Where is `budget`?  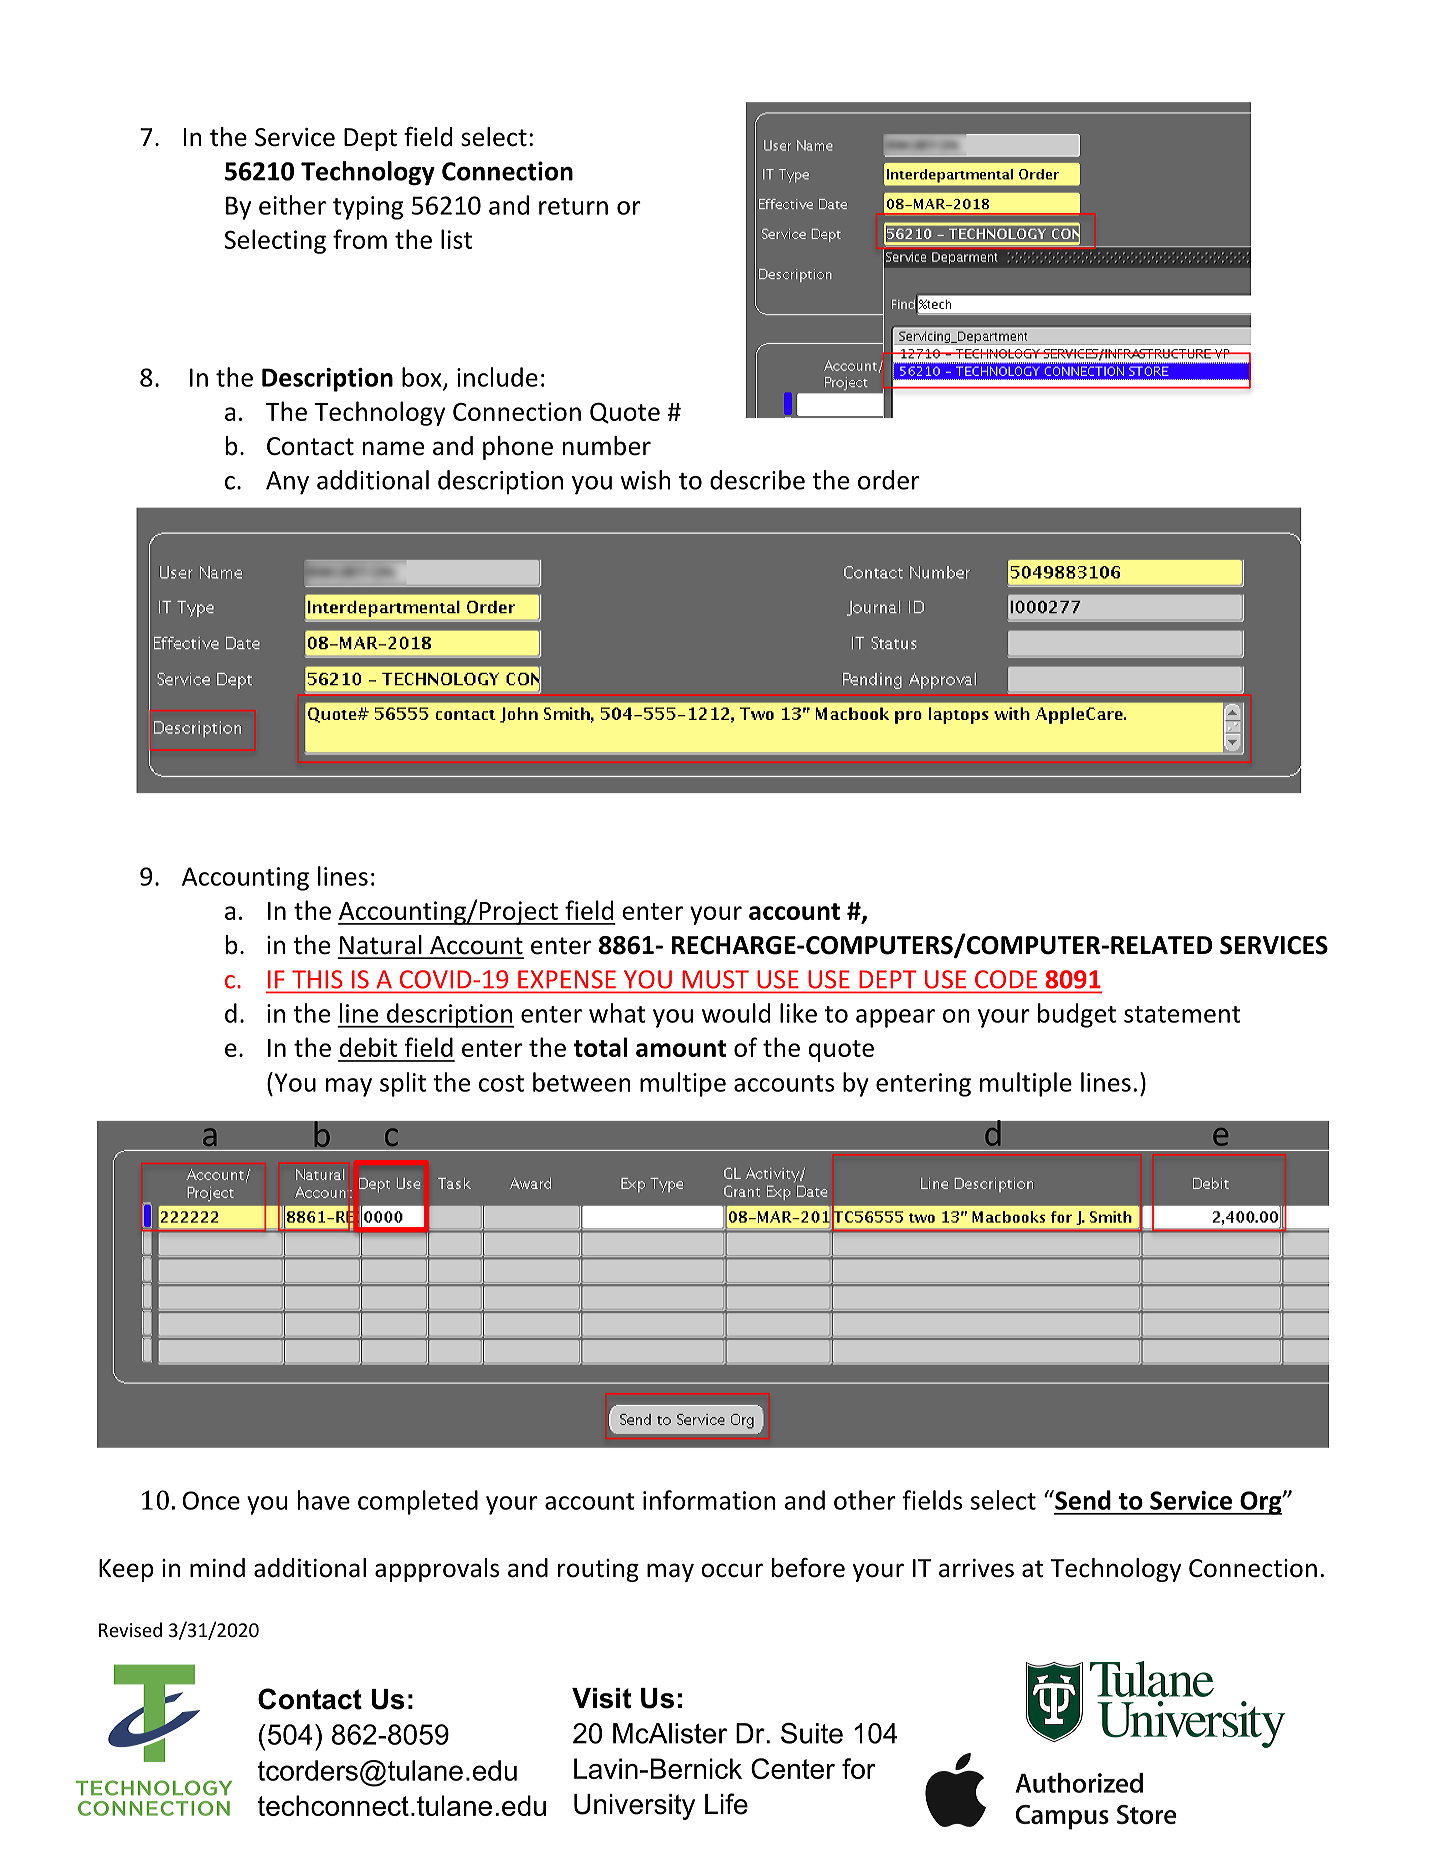
budget is located at coordinates (1077, 1015).
